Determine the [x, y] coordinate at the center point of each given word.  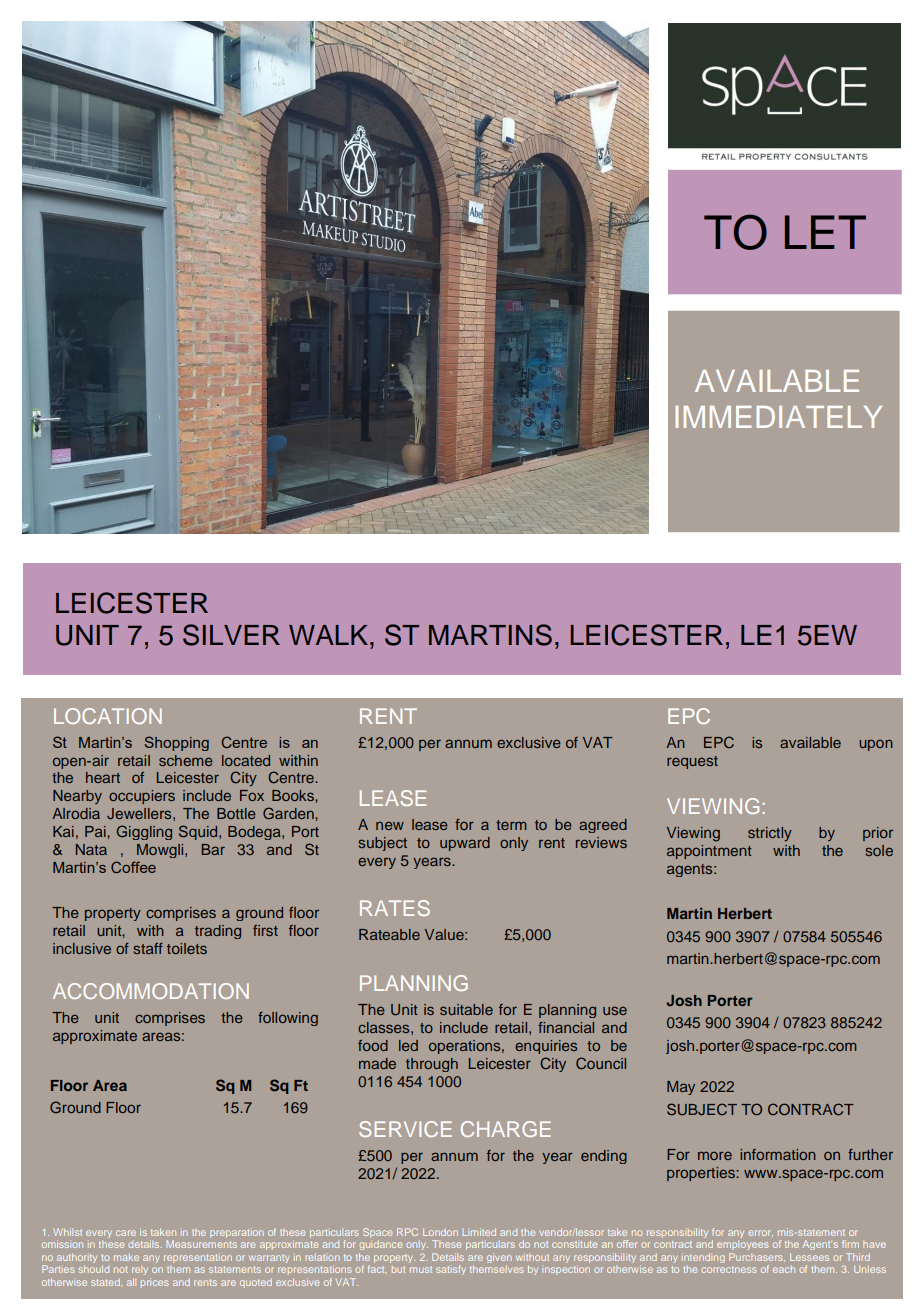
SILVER [231, 635]
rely [140, 1270]
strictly [770, 834]
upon [876, 745]
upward [465, 844]
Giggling [144, 832]
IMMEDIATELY [778, 417]
